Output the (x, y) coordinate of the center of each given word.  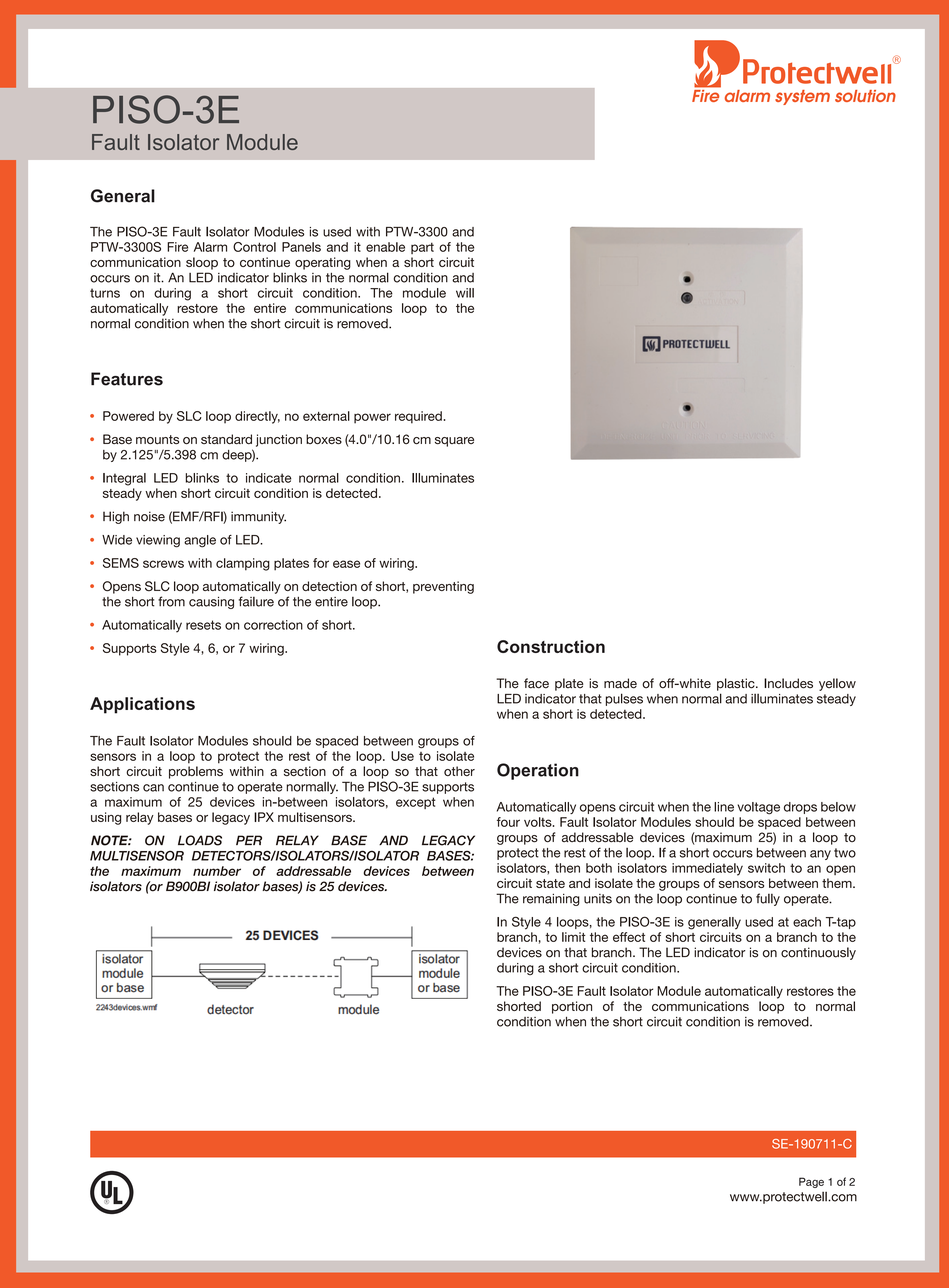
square (454, 442)
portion (572, 1007)
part (422, 248)
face (536, 683)
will (465, 293)
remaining (551, 899)
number (217, 871)
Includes (788, 683)
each (807, 922)
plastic (737, 684)
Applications (142, 705)
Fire (177, 247)
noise (149, 516)
